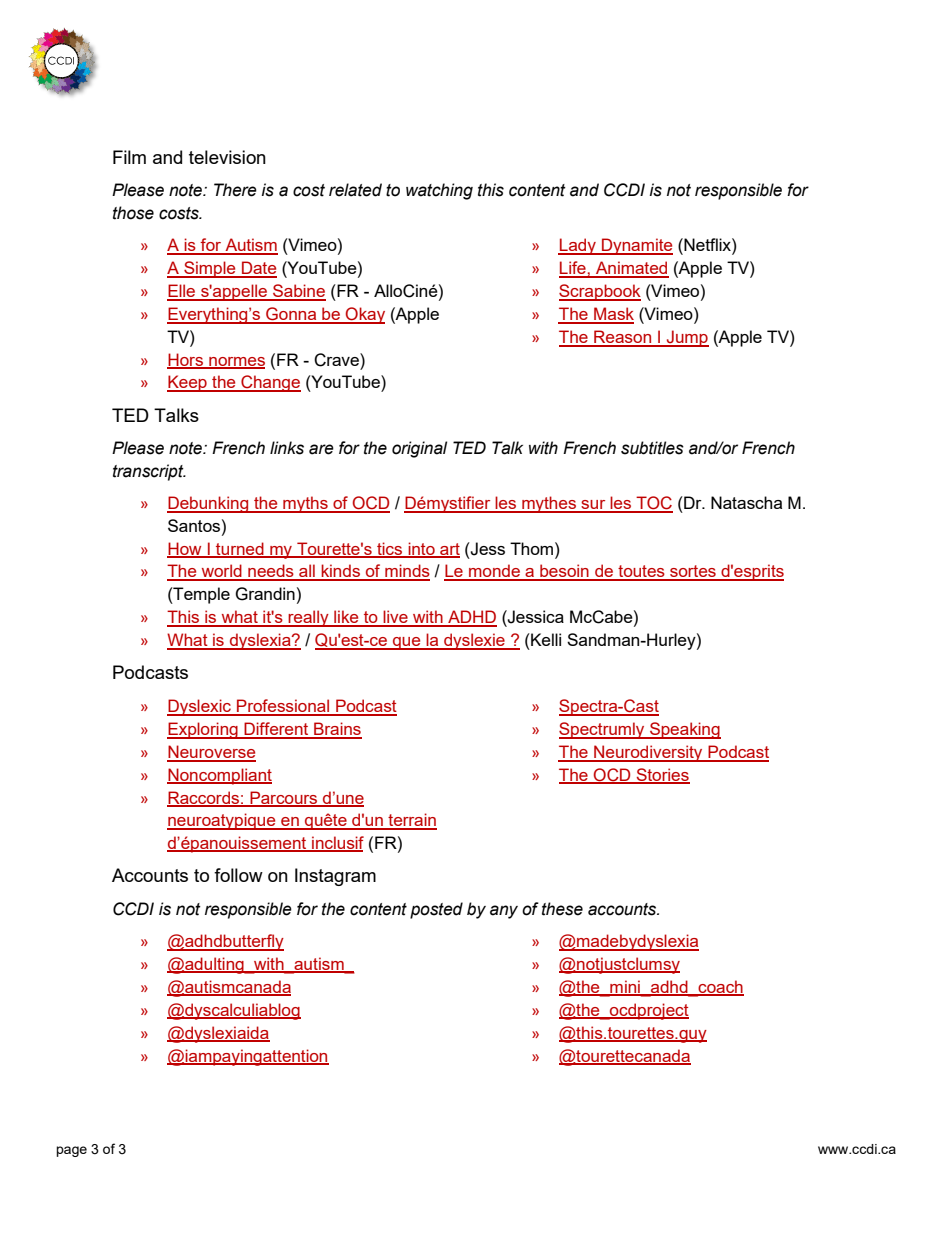 The image size is (952, 1233). Describe the element at coordinates (133, 213) in the page. I see `those` at that location.
